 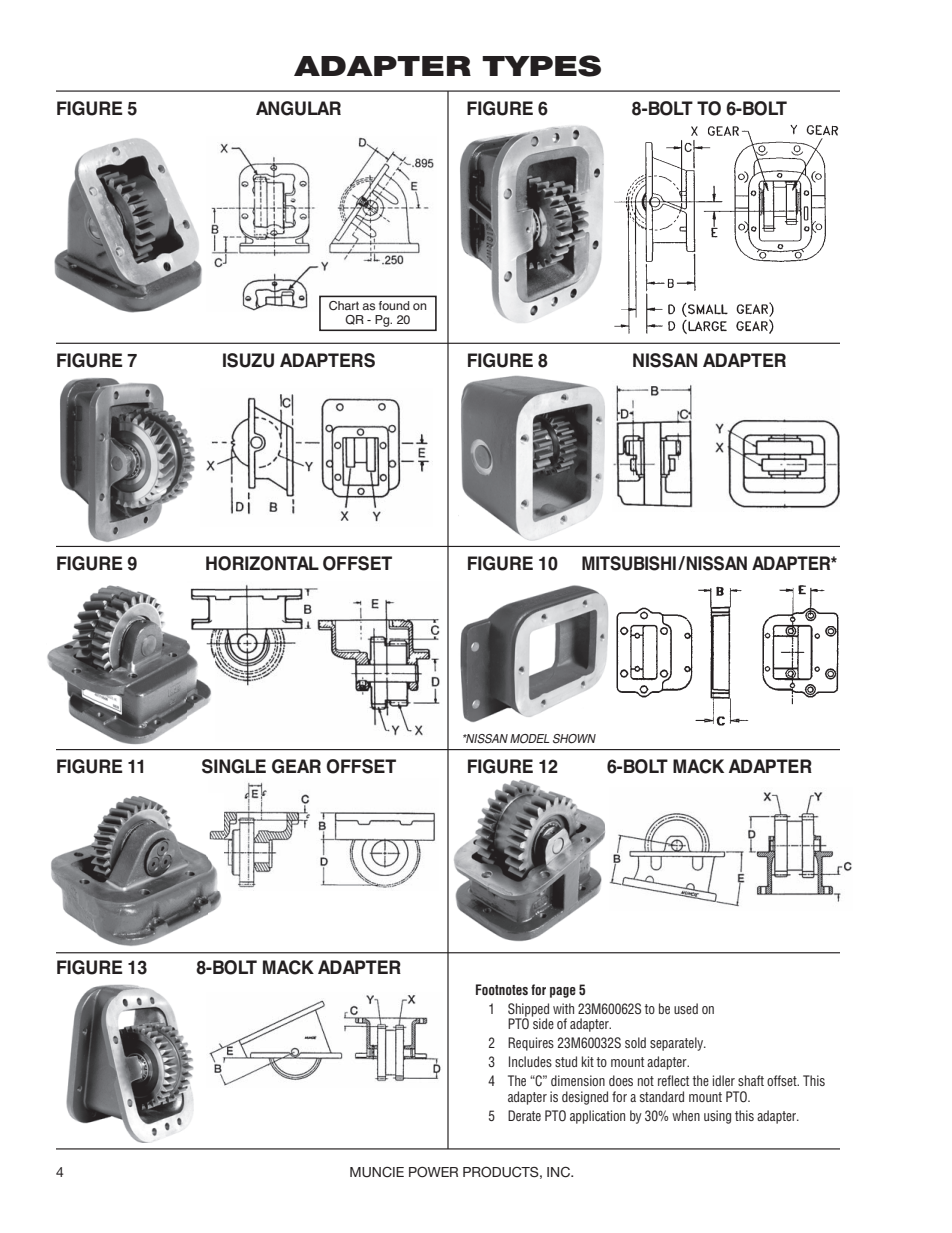 I want to click on Derate, so click(x=524, y=1115).
